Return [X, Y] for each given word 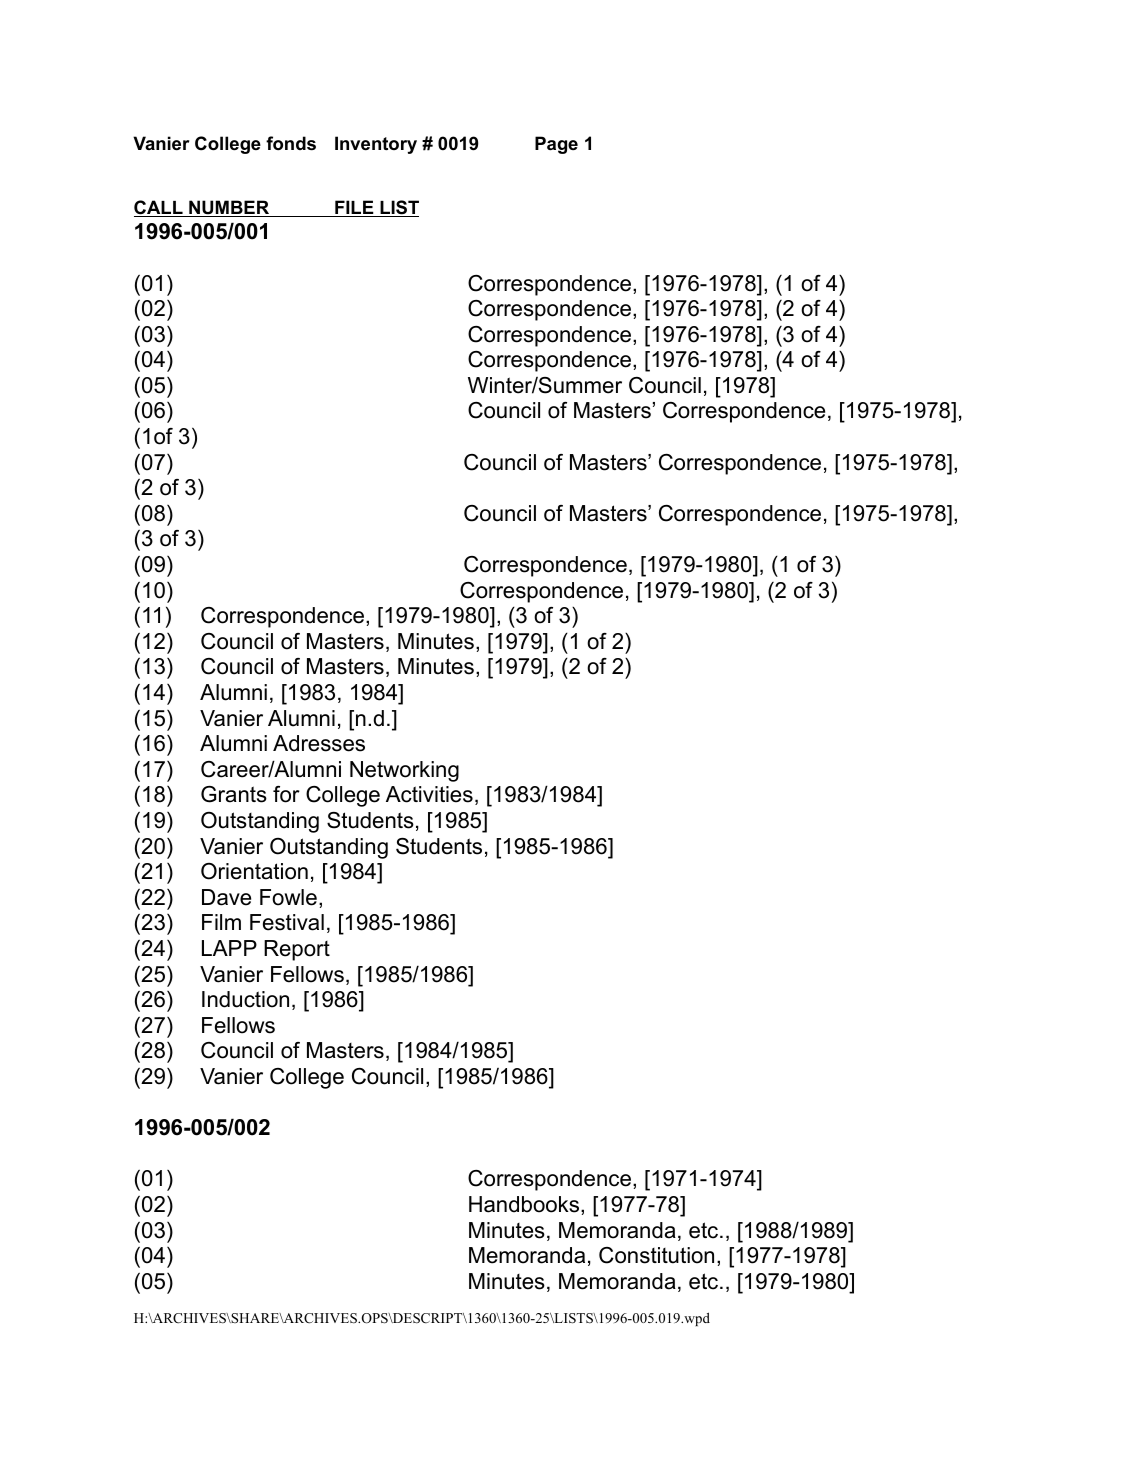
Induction [245, 999]
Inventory [376, 145]
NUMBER [229, 208]
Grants [234, 794]
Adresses [319, 743]
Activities [429, 794]
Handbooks [525, 1204]
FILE [354, 208]
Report [297, 950]
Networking [404, 771]
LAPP [229, 948]
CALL [159, 208]
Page [556, 145]
